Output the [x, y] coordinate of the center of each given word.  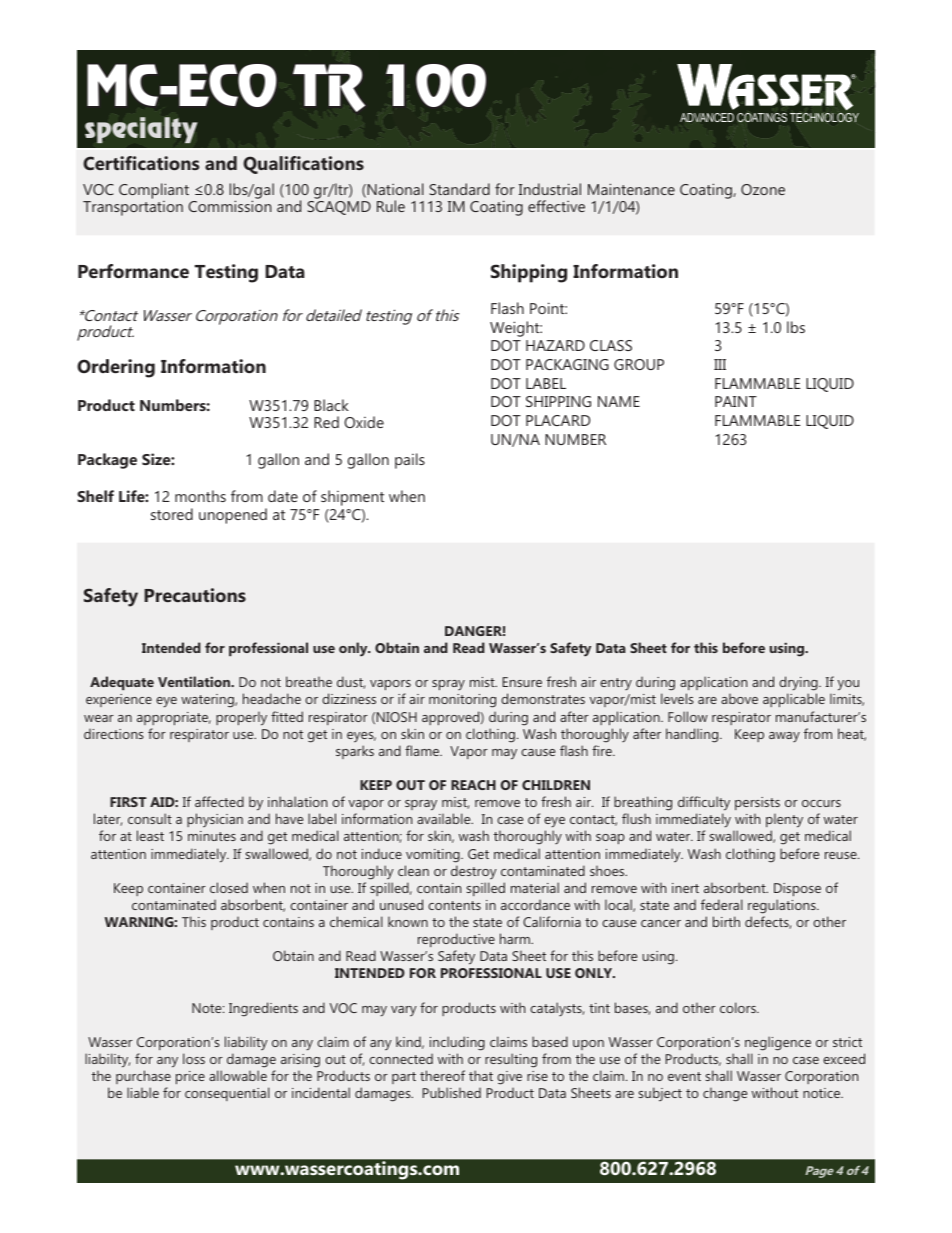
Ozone [763, 189]
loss [194, 1058]
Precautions [195, 595]
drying [799, 685]
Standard [459, 189]
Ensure [522, 682]
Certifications [141, 163]
